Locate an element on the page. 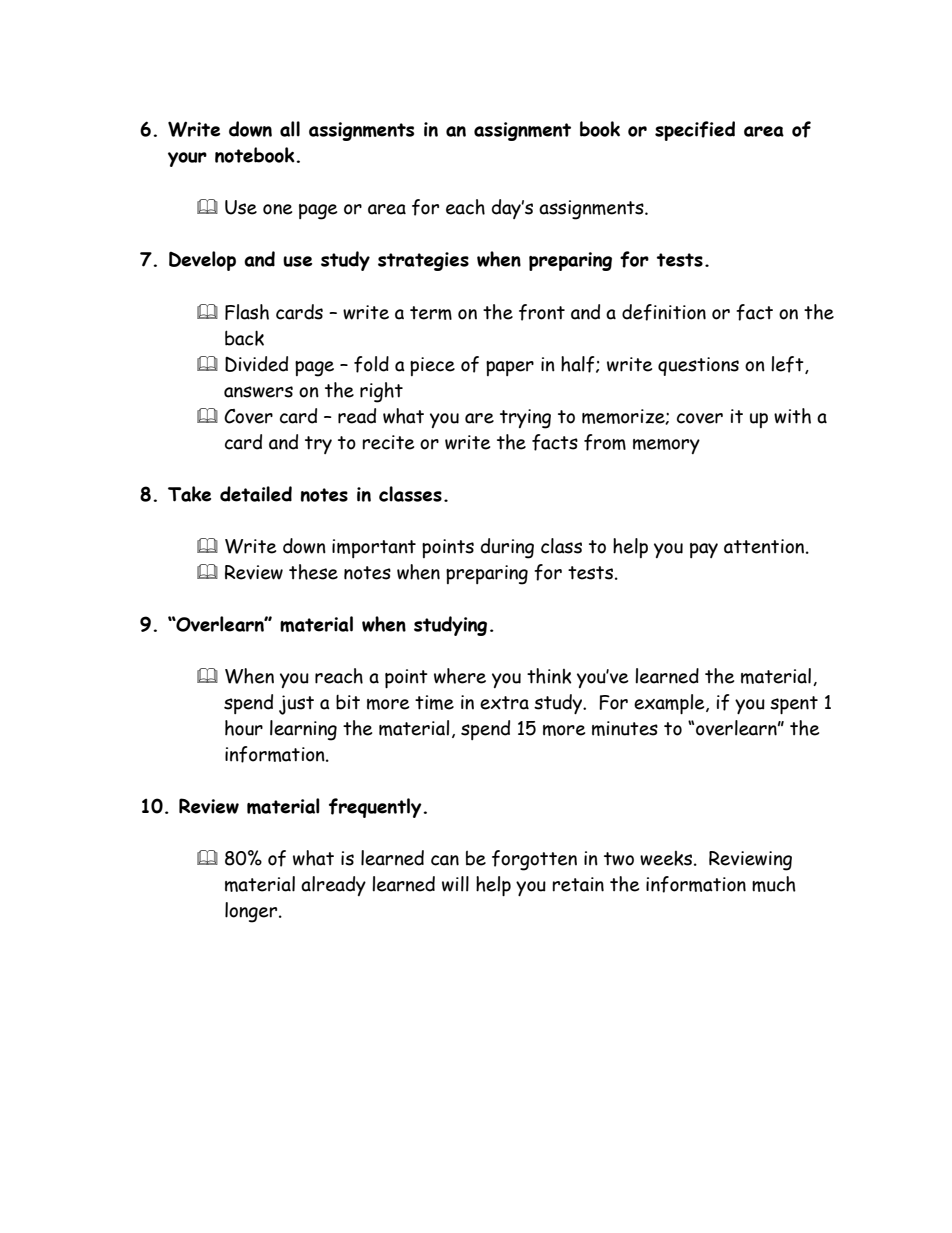  will is located at coordinates (455, 884).
